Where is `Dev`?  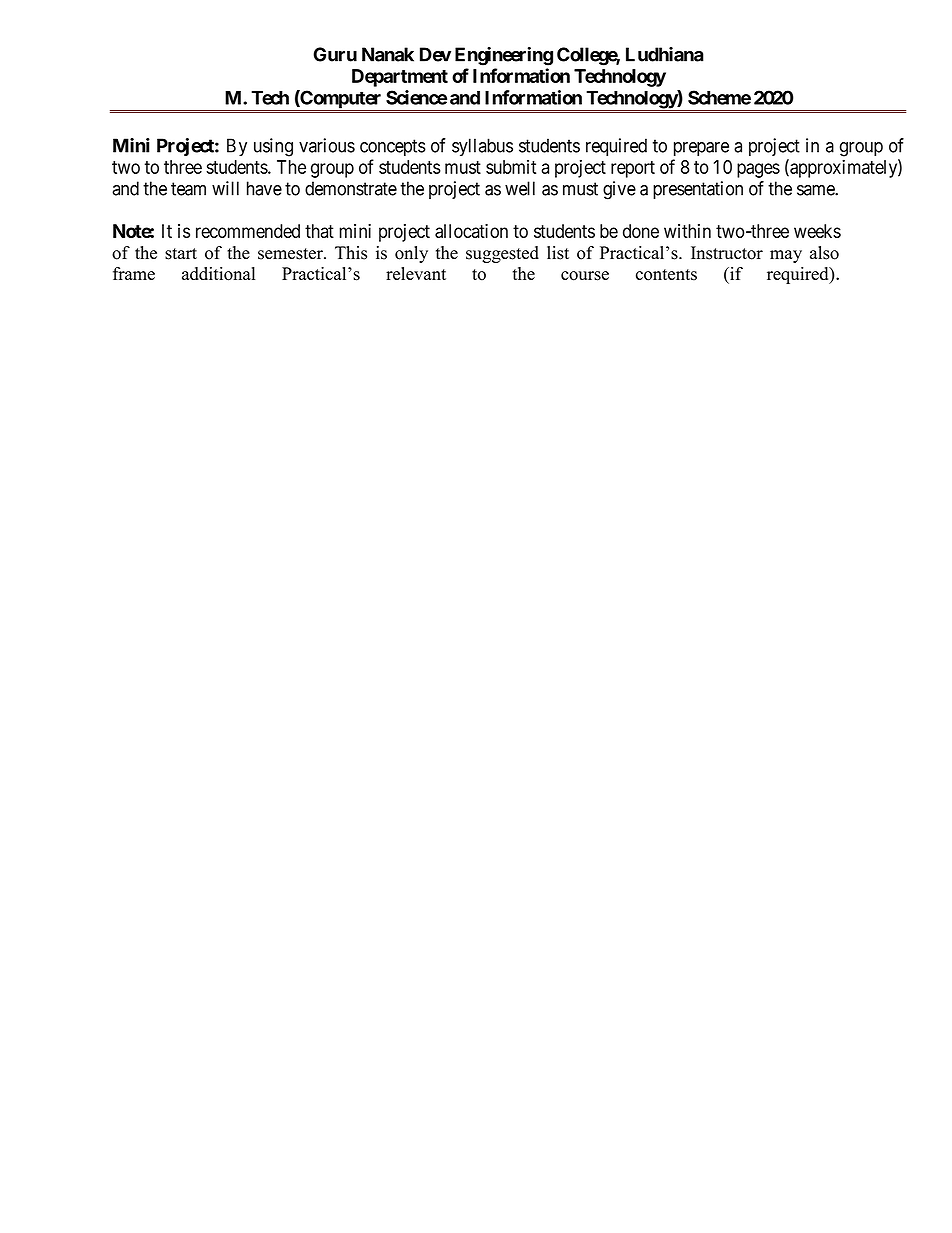 Dev is located at coordinates (435, 54).
